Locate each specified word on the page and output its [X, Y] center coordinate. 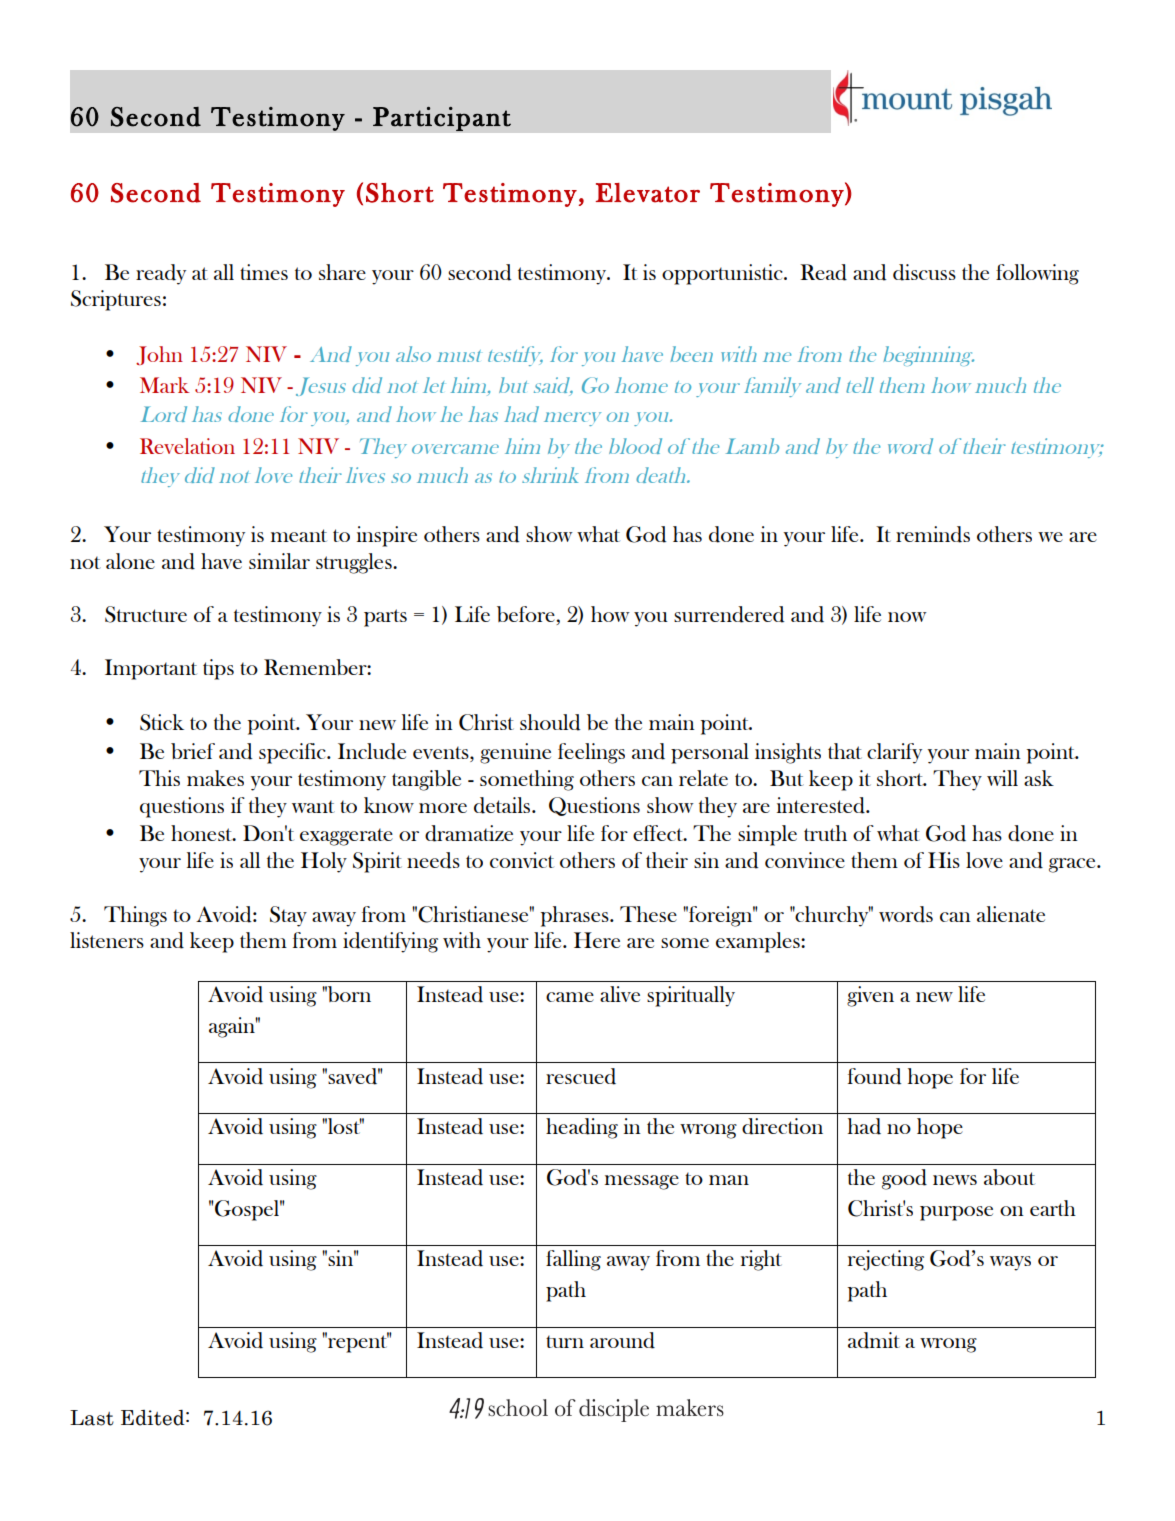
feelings [591, 753]
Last [92, 1418]
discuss [924, 272]
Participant [442, 118]
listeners [107, 940]
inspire [387, 536]
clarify [894, 753]
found [875, 1076]
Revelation [187, 446]
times [264, 272]
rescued [581, 1076]
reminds [933, 534]
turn [565, 1341]
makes [215, 778]
